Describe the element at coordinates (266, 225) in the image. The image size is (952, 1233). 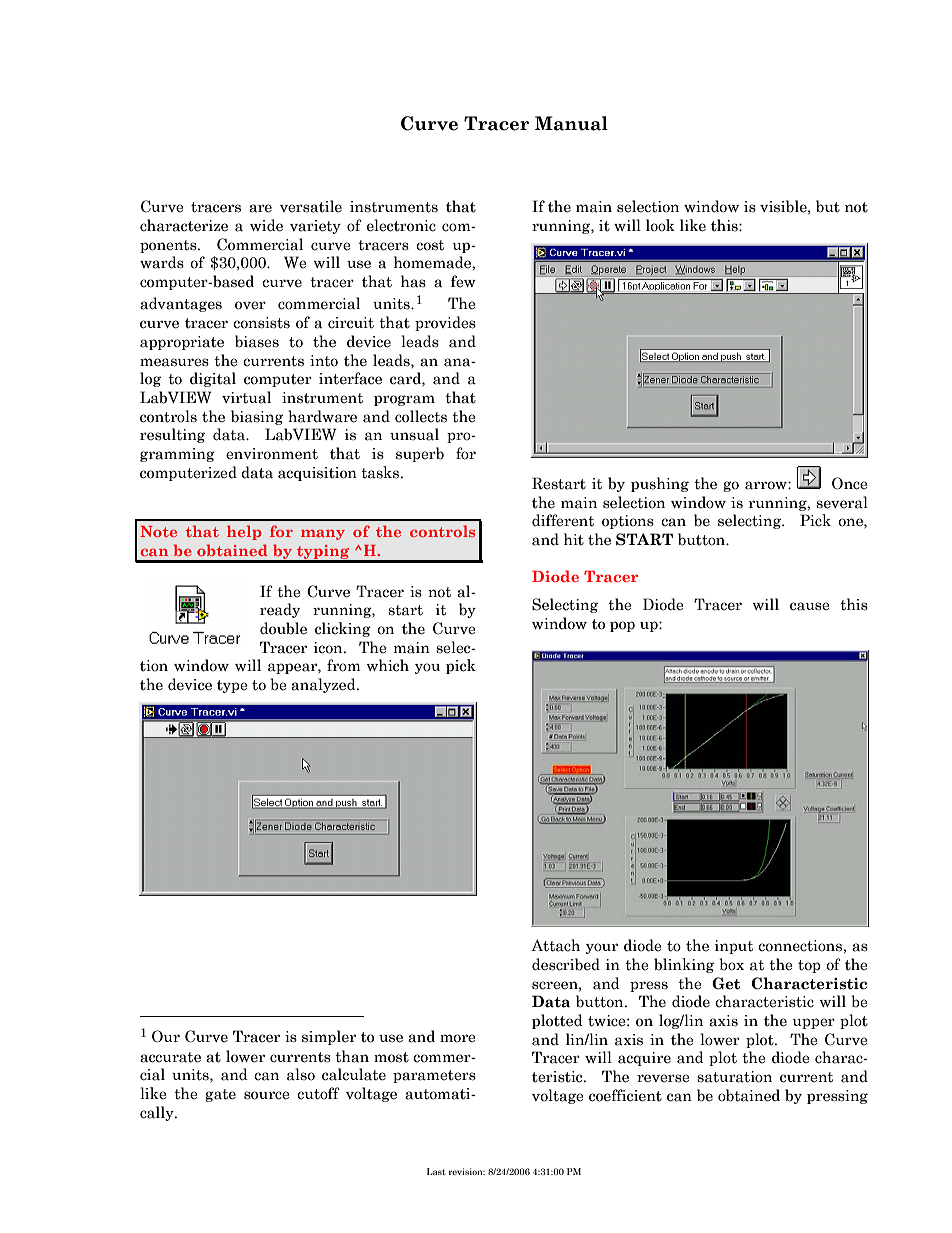
I see `wide` at that location.
